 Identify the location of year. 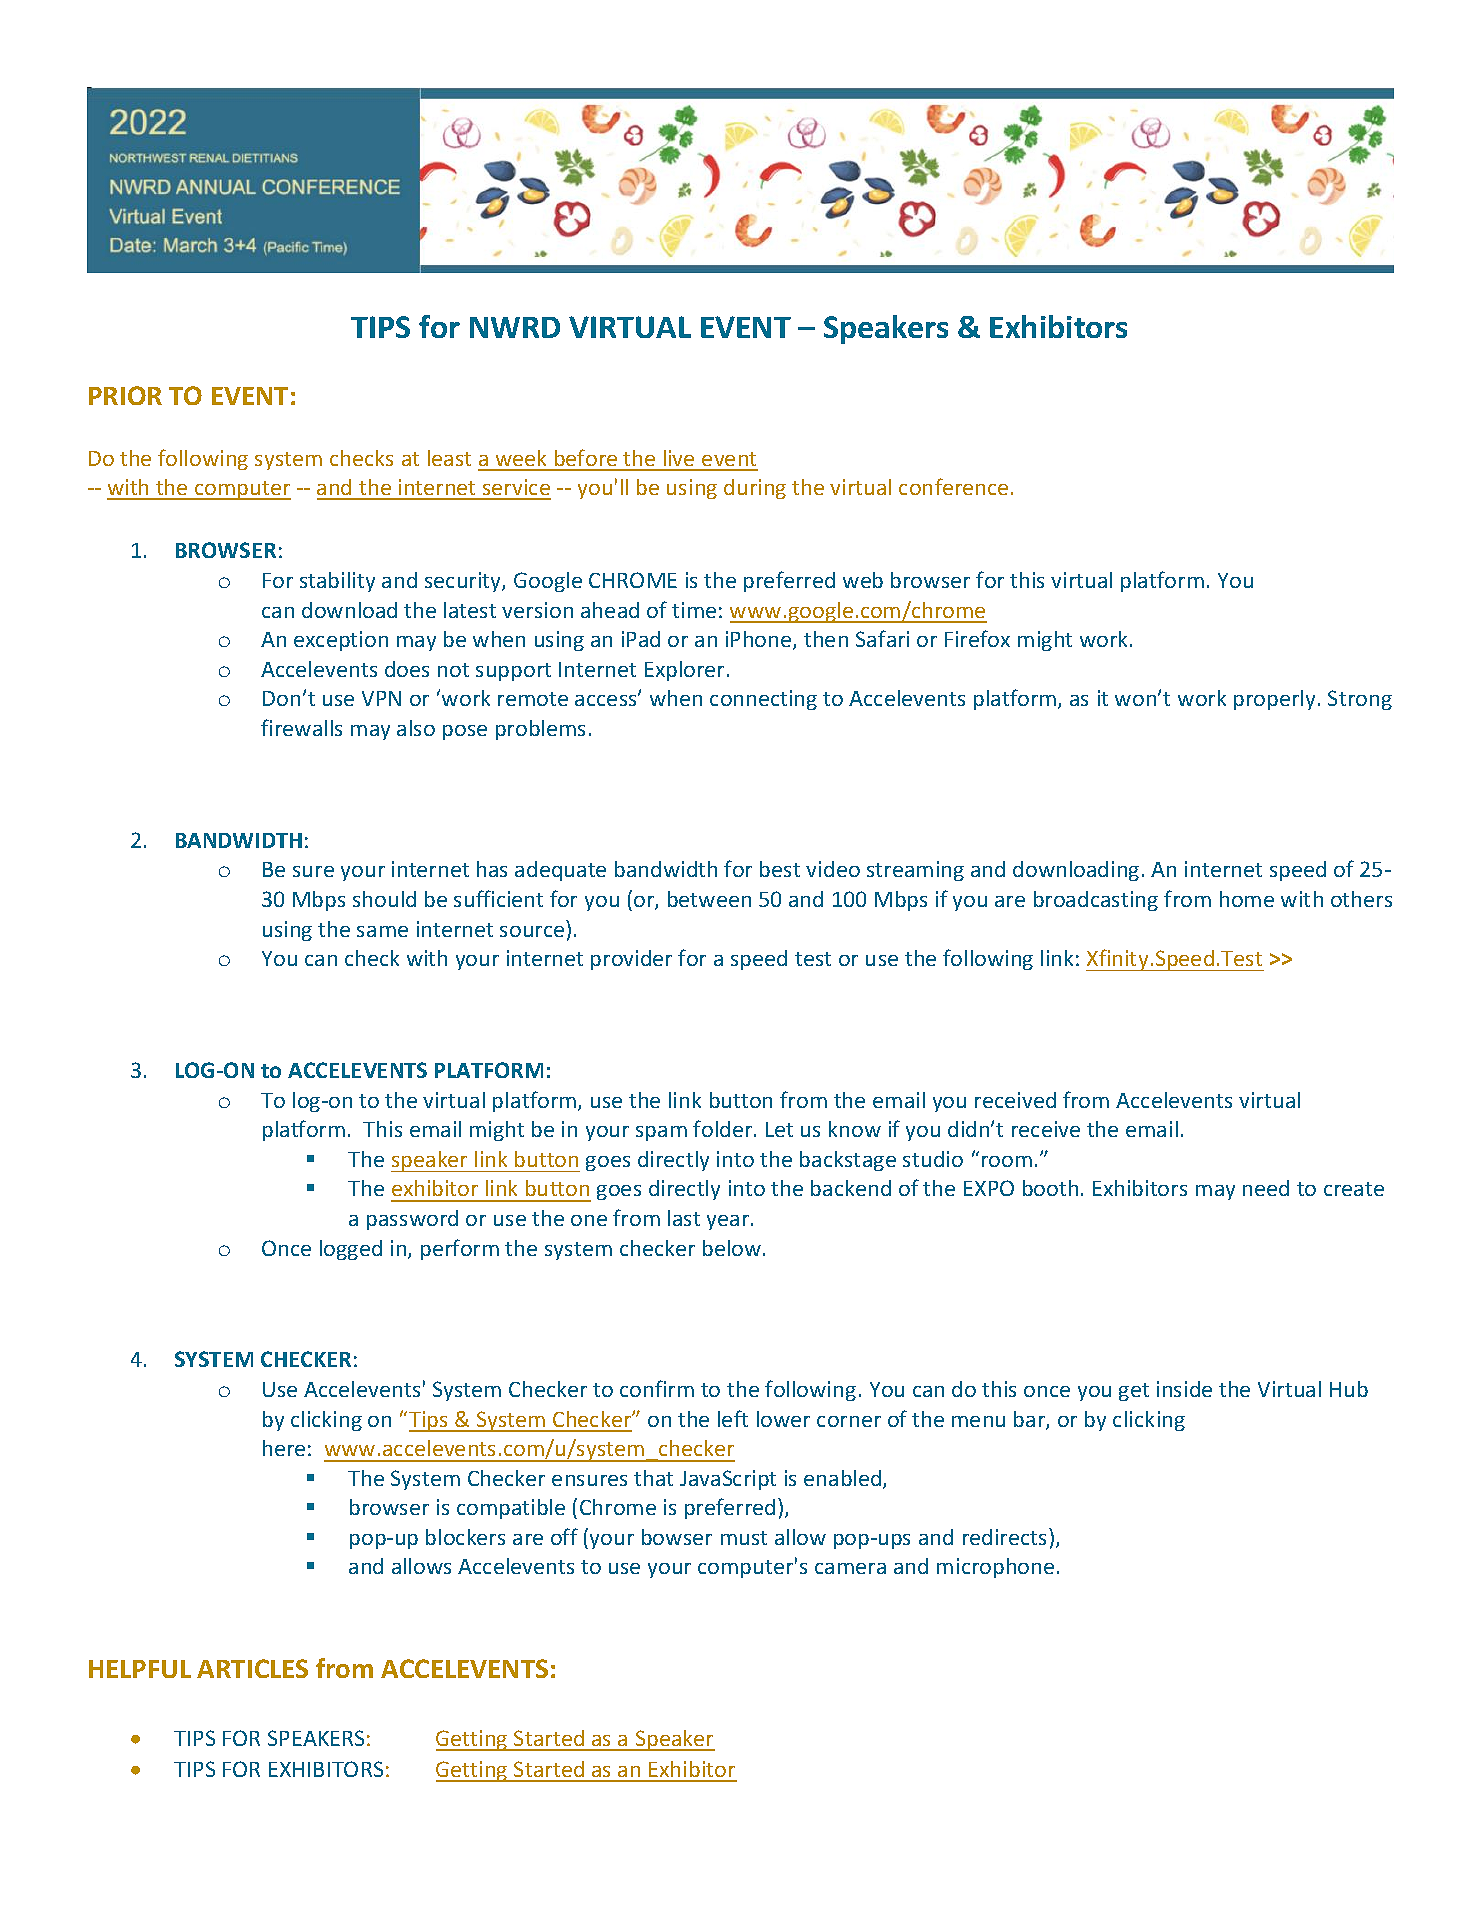
(729, 1222).
